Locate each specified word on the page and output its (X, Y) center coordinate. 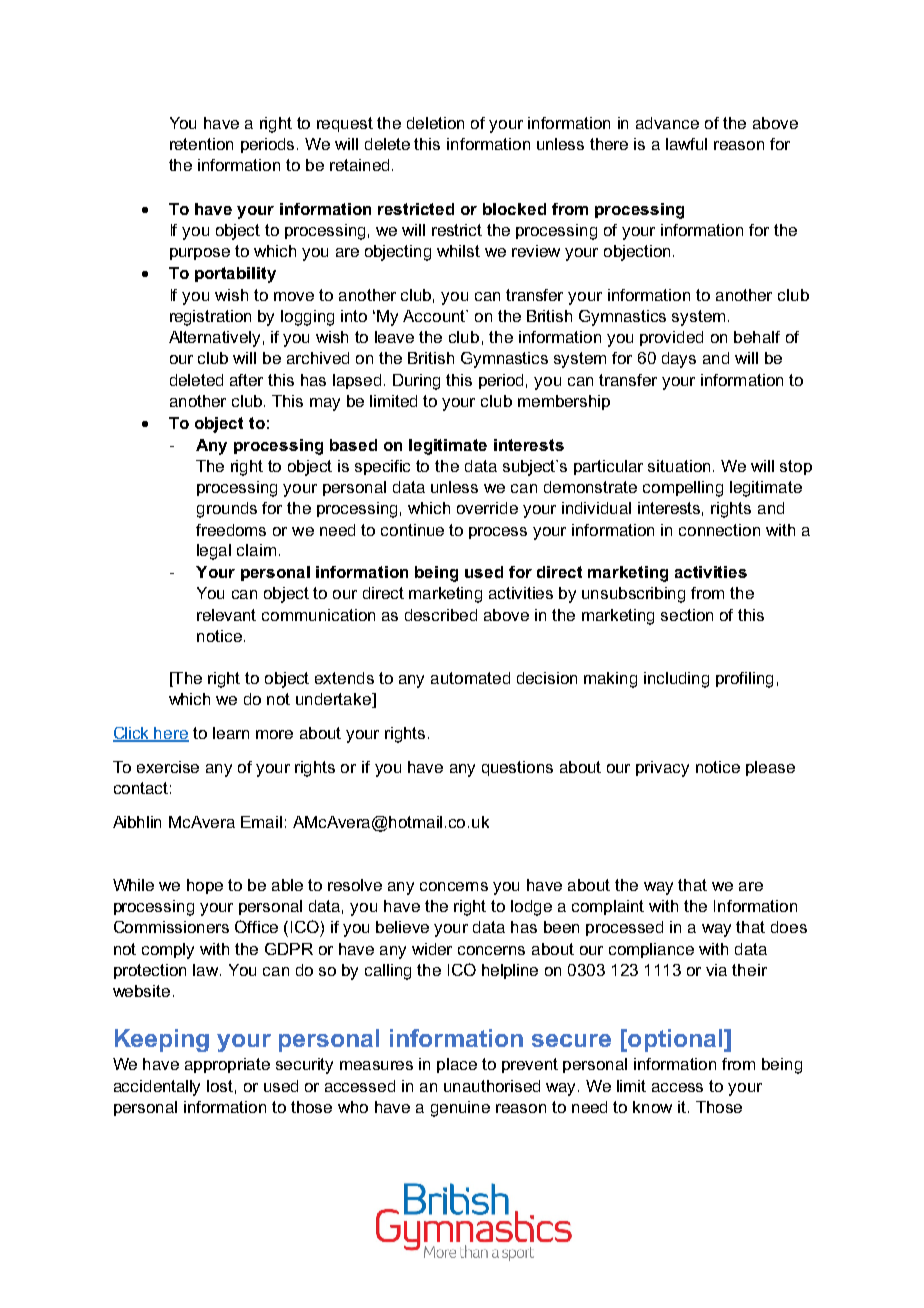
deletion (435, 123)
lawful (686, 144)
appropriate (227, 1065)
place (457, 1065)
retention (201, 144)
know (652, 1107)
